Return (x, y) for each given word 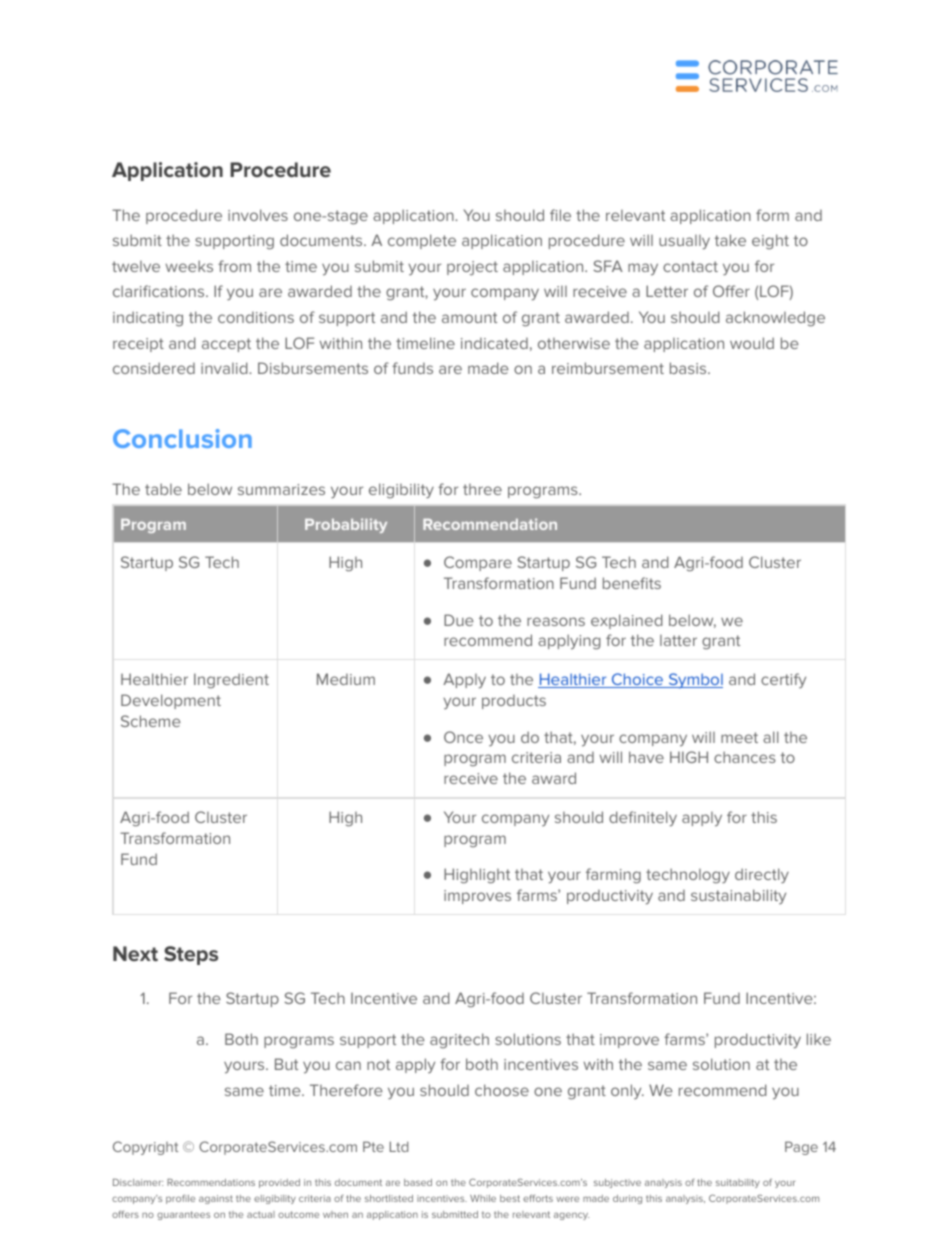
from (234, 266)
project (472, 268)
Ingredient (231, 681)
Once (463, 737)
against (216, 1199)
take (730, 240)
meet (739, 737)
